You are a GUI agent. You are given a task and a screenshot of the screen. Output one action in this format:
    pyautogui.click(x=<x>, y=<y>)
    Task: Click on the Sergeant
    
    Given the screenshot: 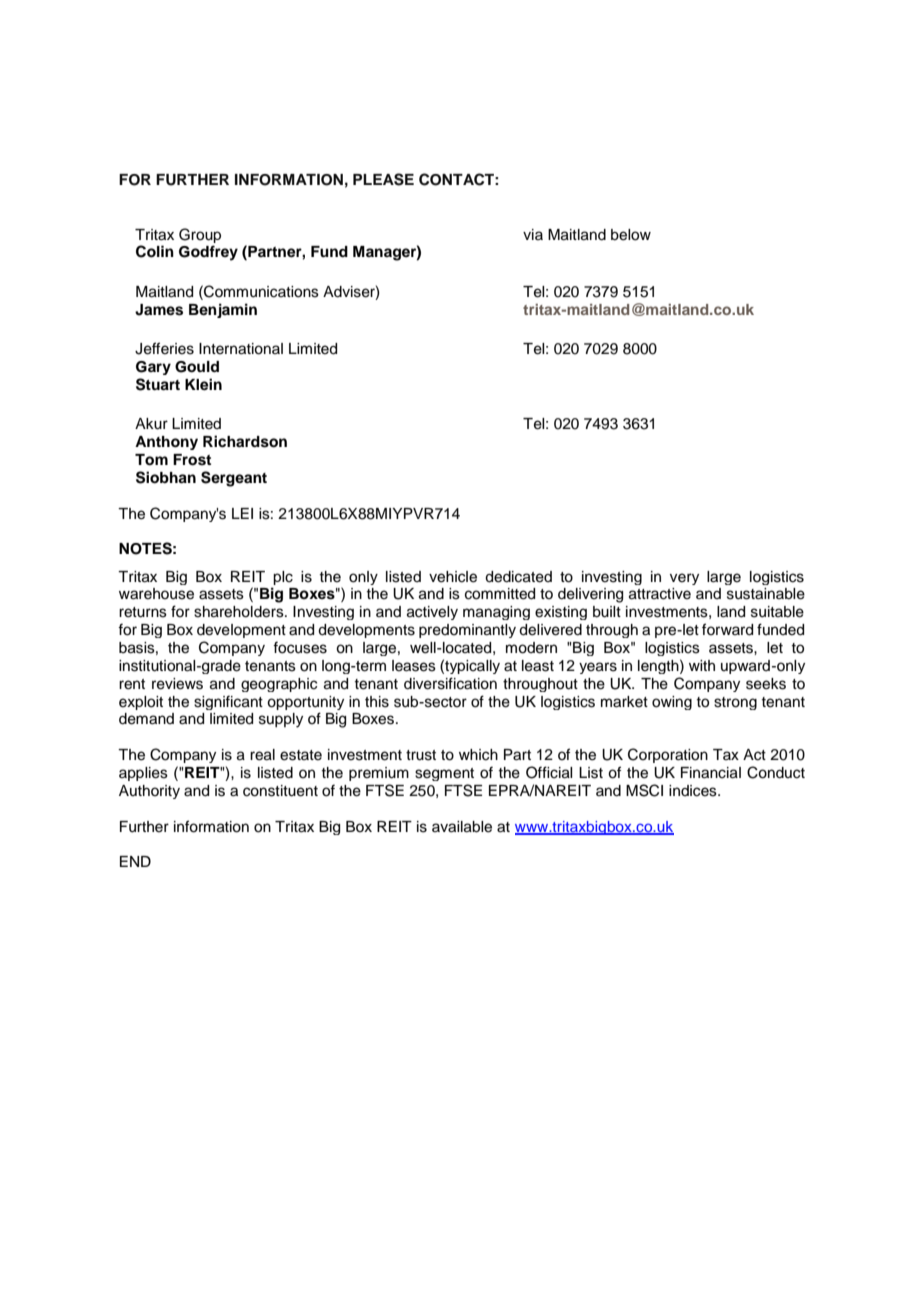 What is the action you would take?
    pyautogui.click(x=234, y=479)
